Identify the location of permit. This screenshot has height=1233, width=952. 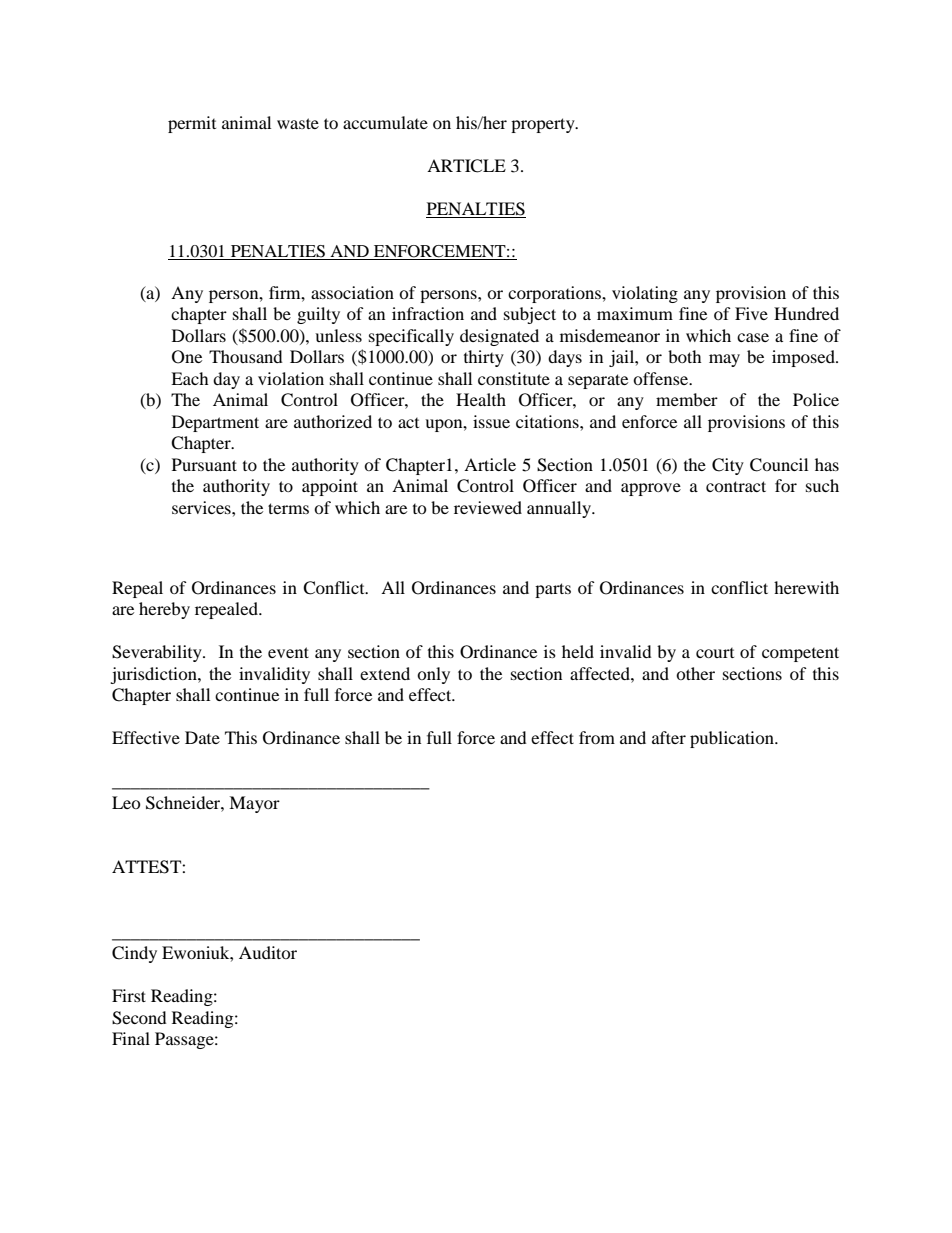
(192, 124).
